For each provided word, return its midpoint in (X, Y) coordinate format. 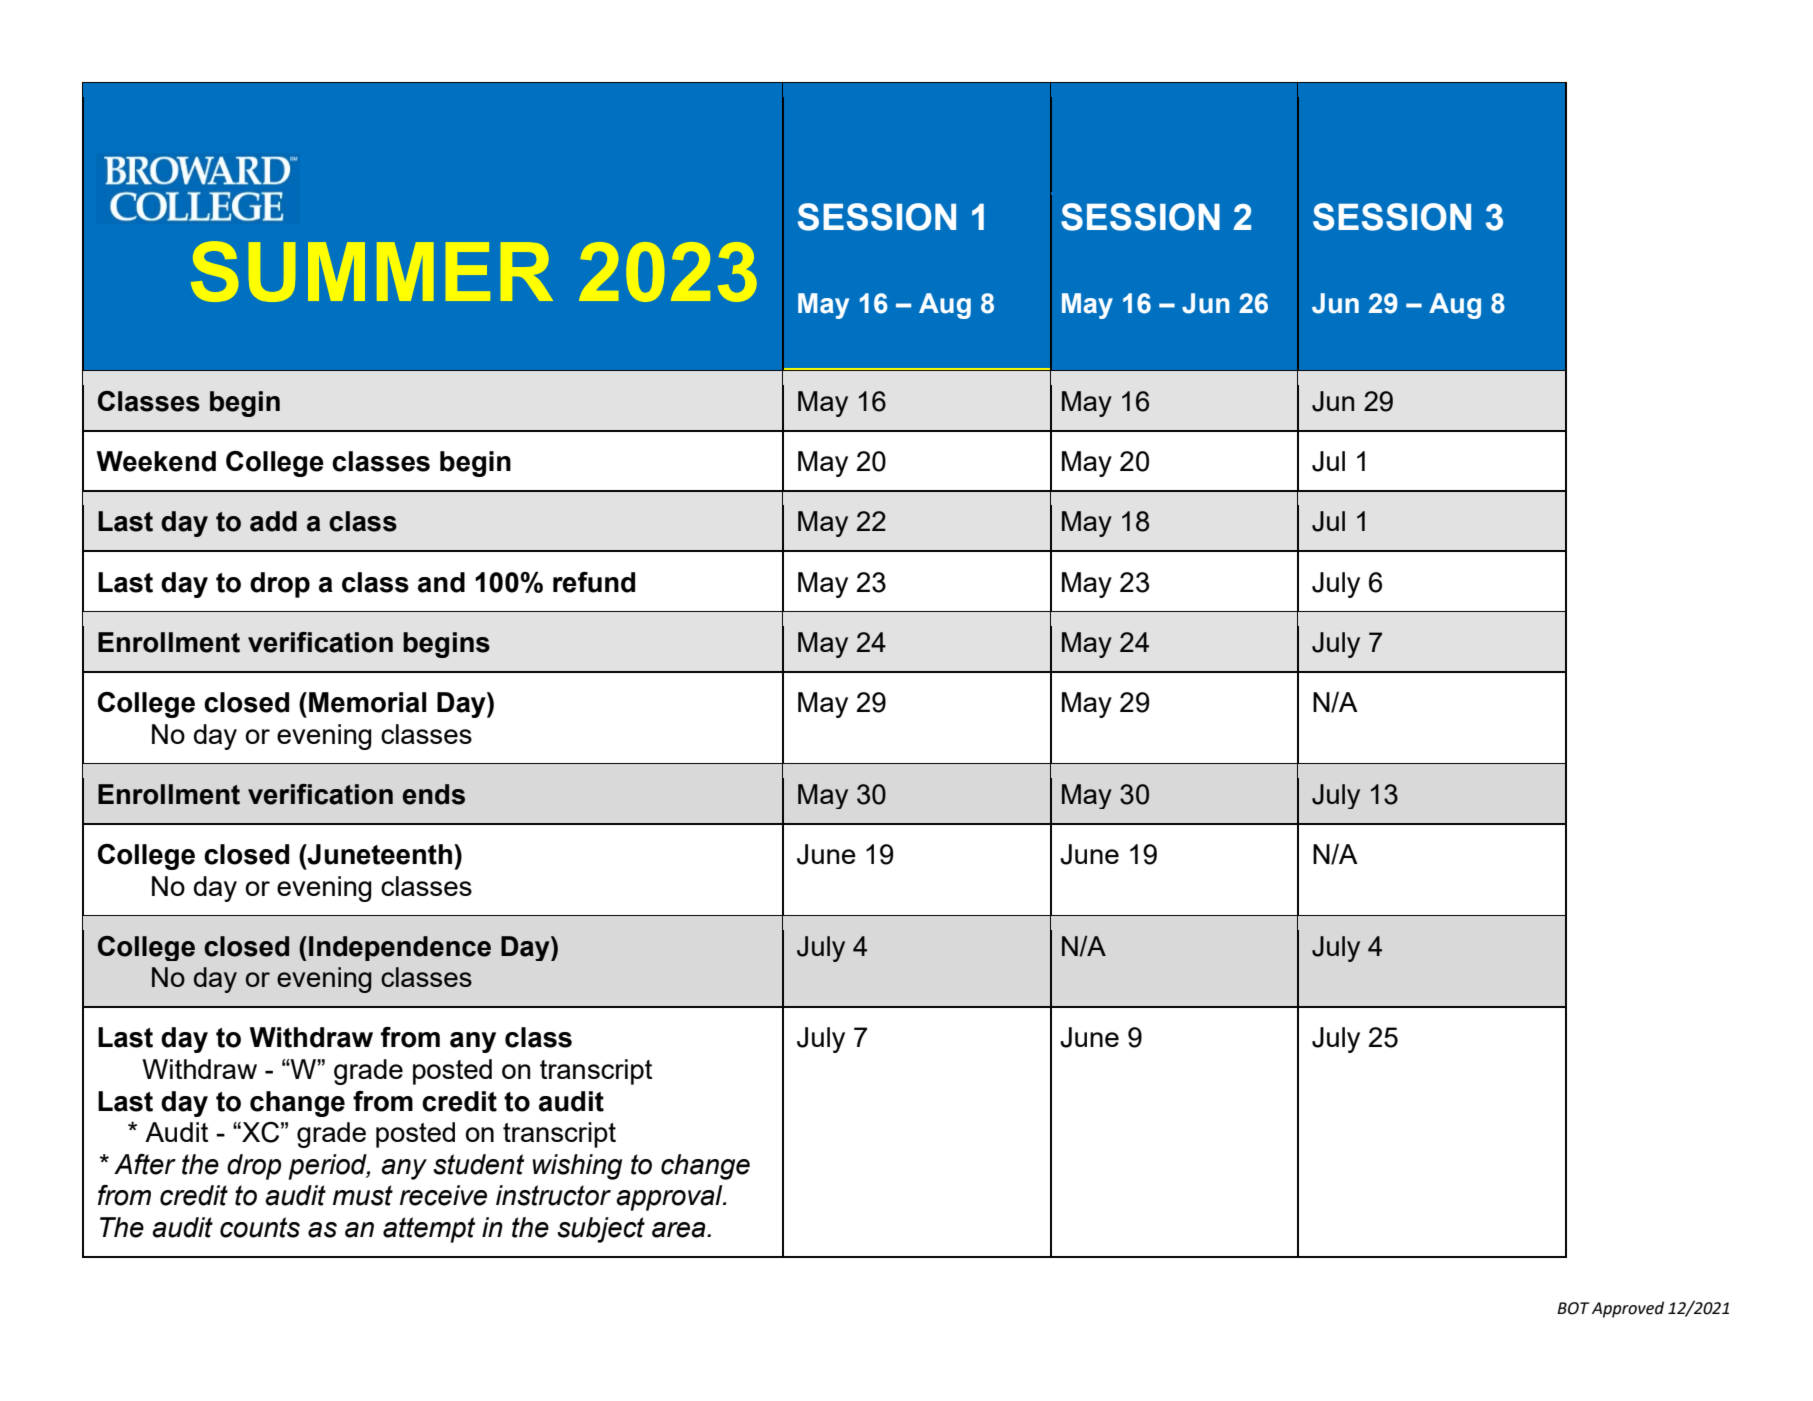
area (680, 1230)
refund (594, 582)
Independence (400, 948)
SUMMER (372, 271)
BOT (1573, 1308)
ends (433, 794)
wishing (577, 1167)
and (441, 582)
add (273, 521)
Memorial (368, 702)
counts (260, 1227)
